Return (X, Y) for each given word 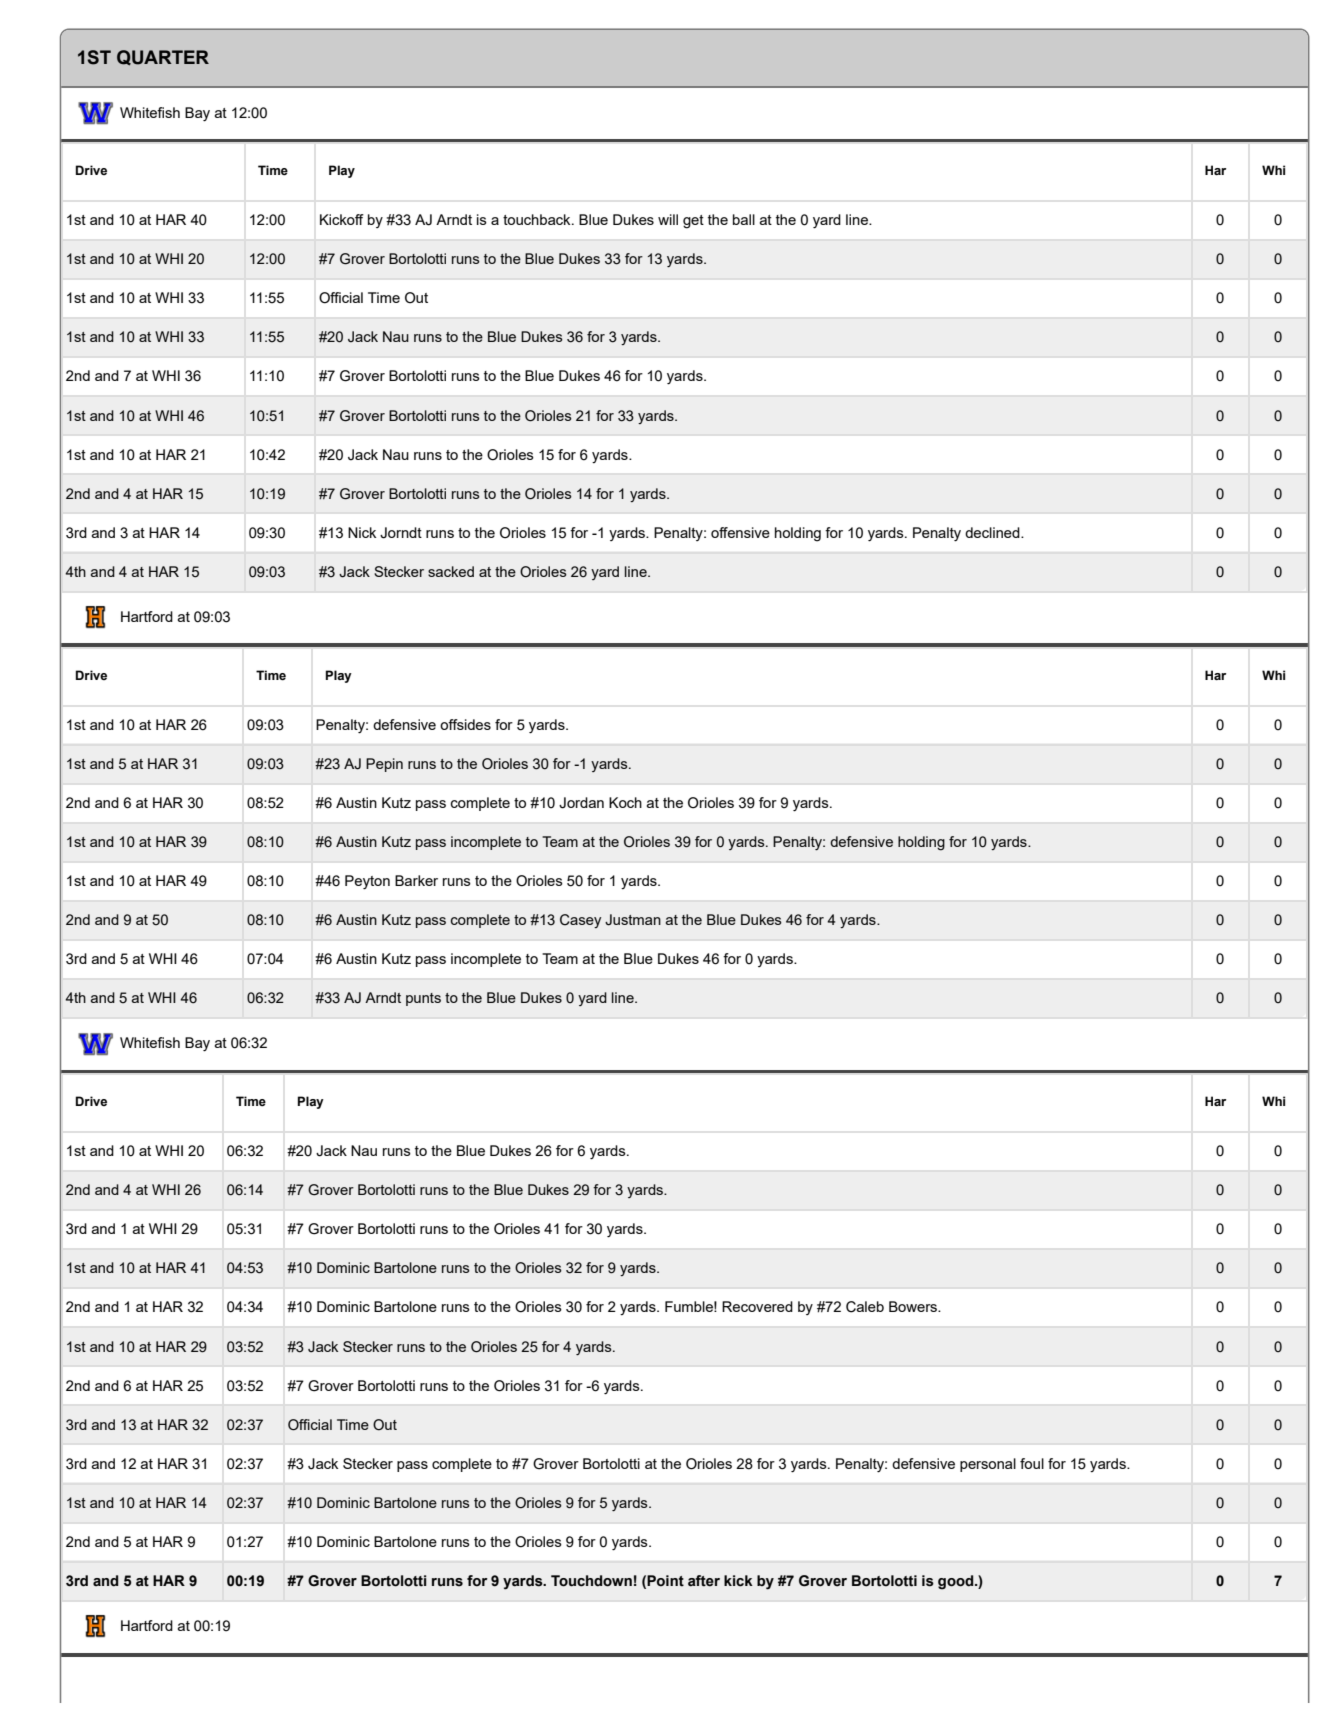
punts (423, 999)
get (693, 222)
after (704, 1581)
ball (744, 219)
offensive (740, 532)
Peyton (367, 882)
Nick (362, 532)
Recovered (757, 1306)
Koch (625, 802)
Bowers (914, 1306)
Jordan (581, 803)
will (668, 219)
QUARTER (163, 58)
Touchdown (591, 1581)
